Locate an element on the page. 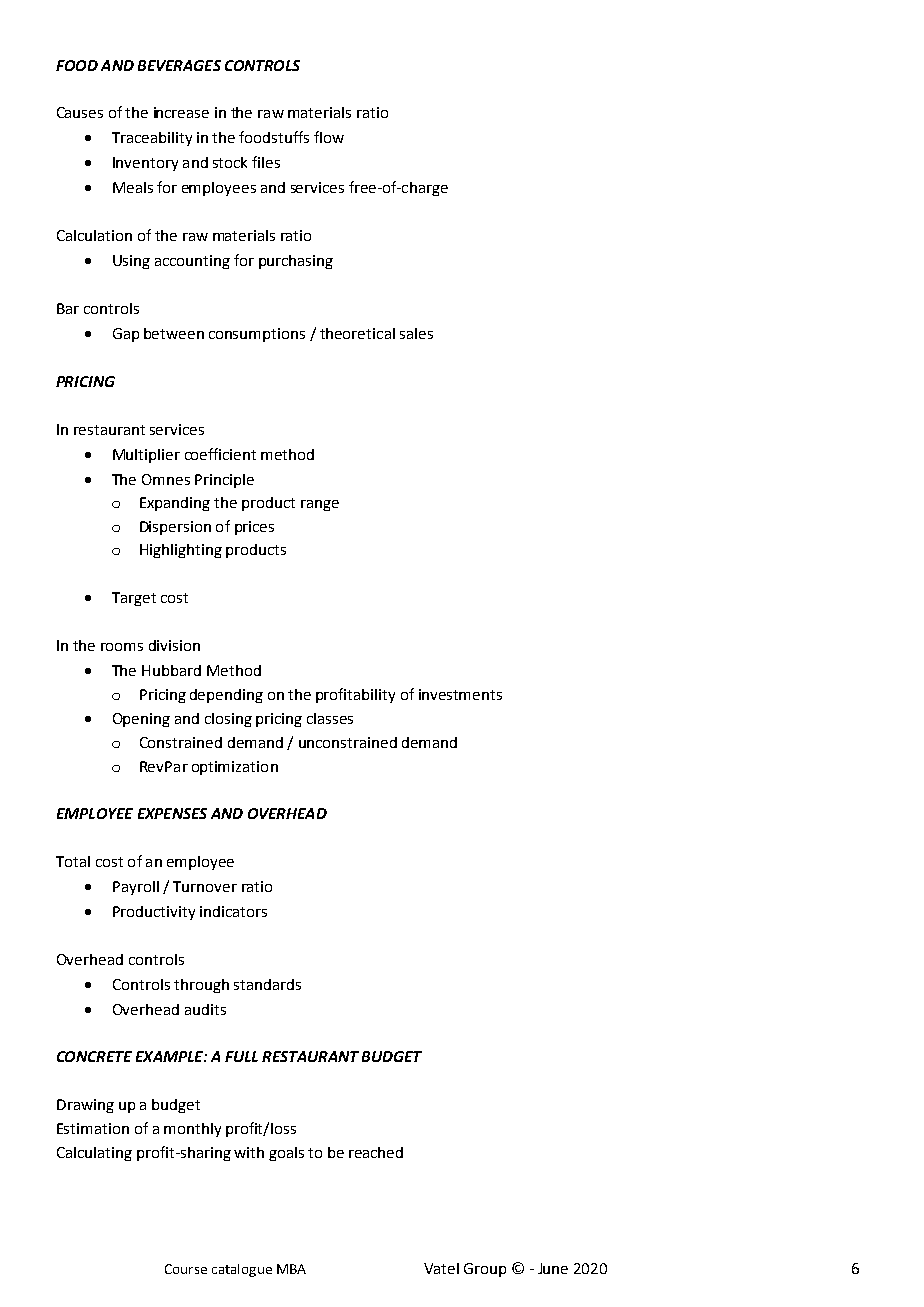  rooms is located at coordinates (122, 647).
